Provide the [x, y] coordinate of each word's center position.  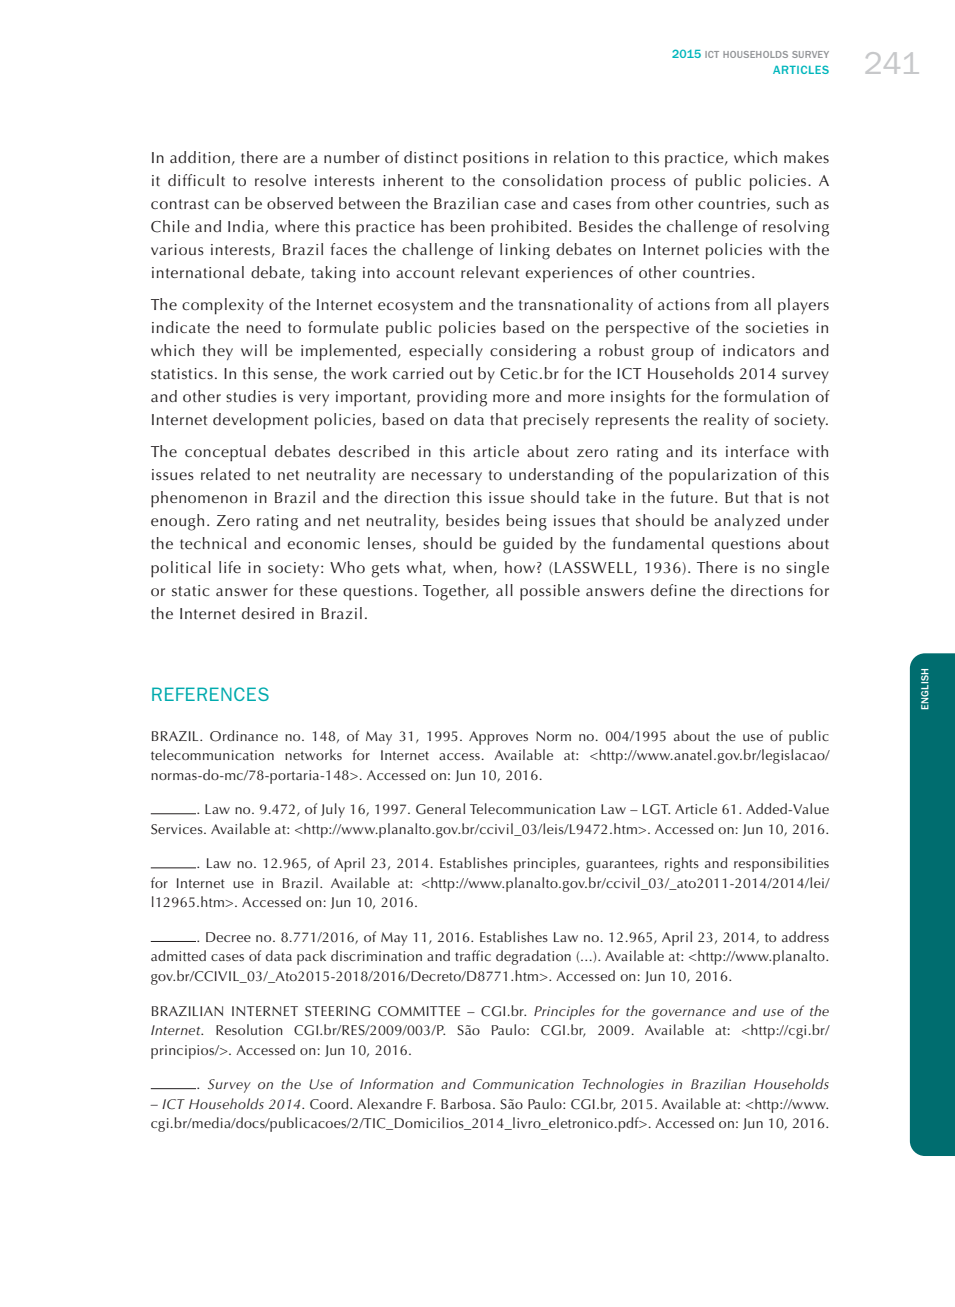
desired [268, 613]
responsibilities [781, 864]
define [673, 590]
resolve [280, 180]
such [792, 203]
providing [452, 398]
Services [178, 829]
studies [251, 396]
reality [726, 421]
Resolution [249, 1029]
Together [455, 592]
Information [396, 1083]
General [440, 809]
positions [496, 160]
